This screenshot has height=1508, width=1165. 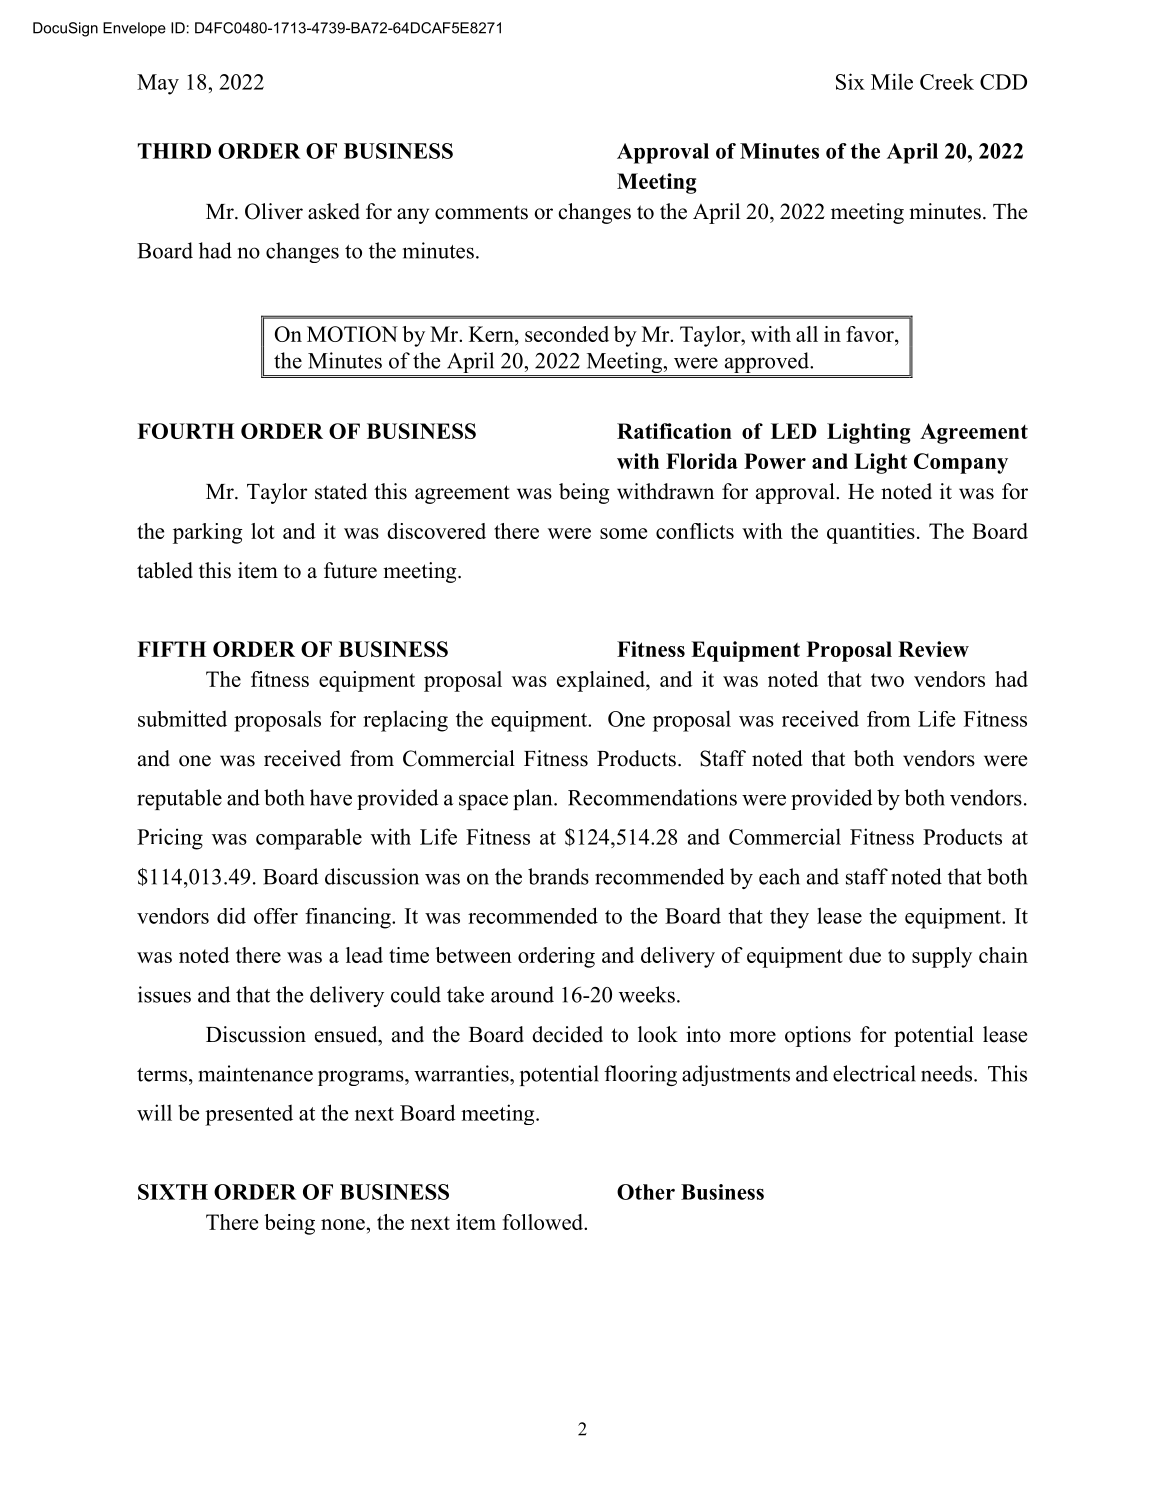 I want to click on comments, so click(x=481, y=213).
